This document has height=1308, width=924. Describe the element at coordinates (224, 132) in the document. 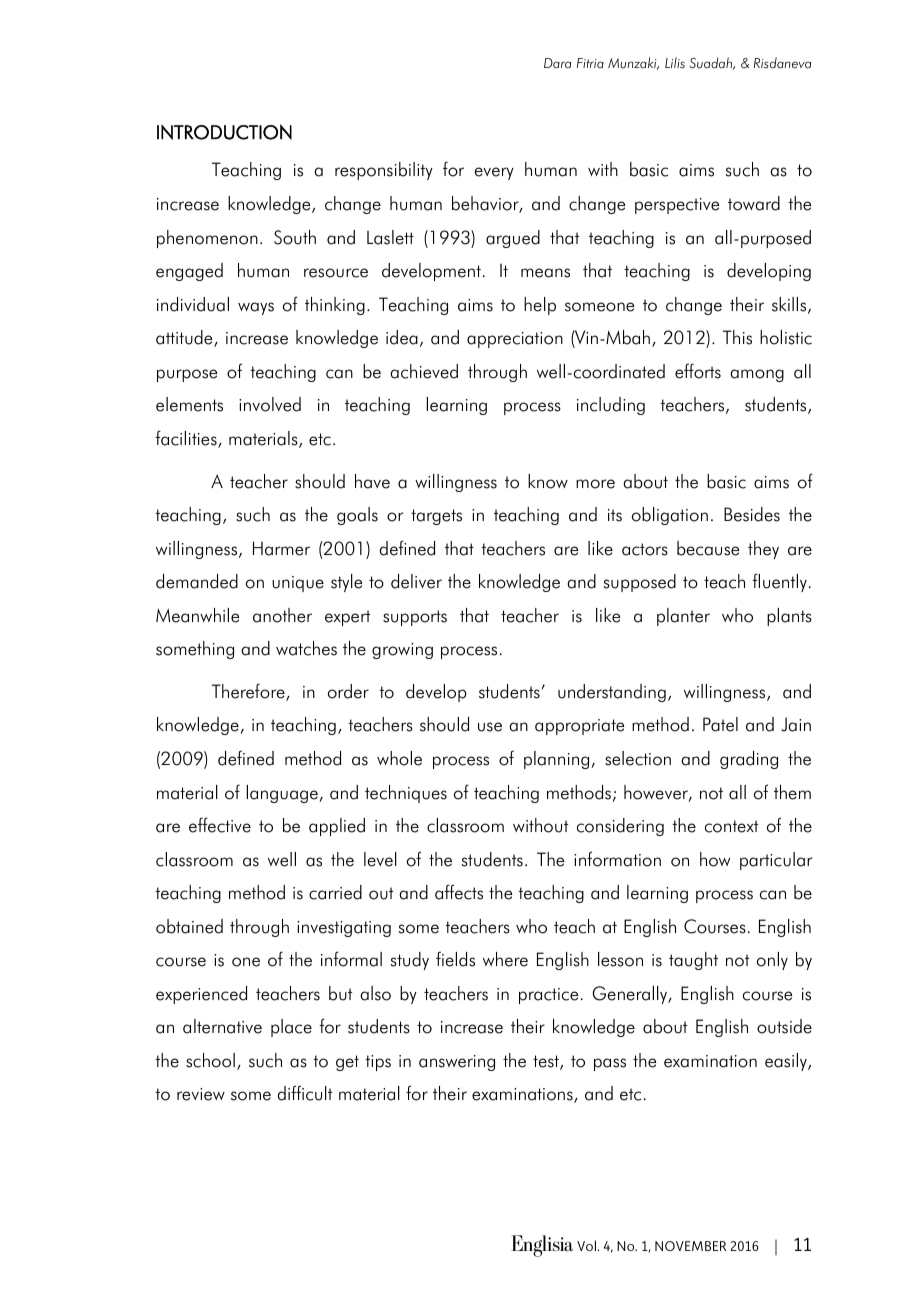

I see `INTRODUCTION` at that location.
